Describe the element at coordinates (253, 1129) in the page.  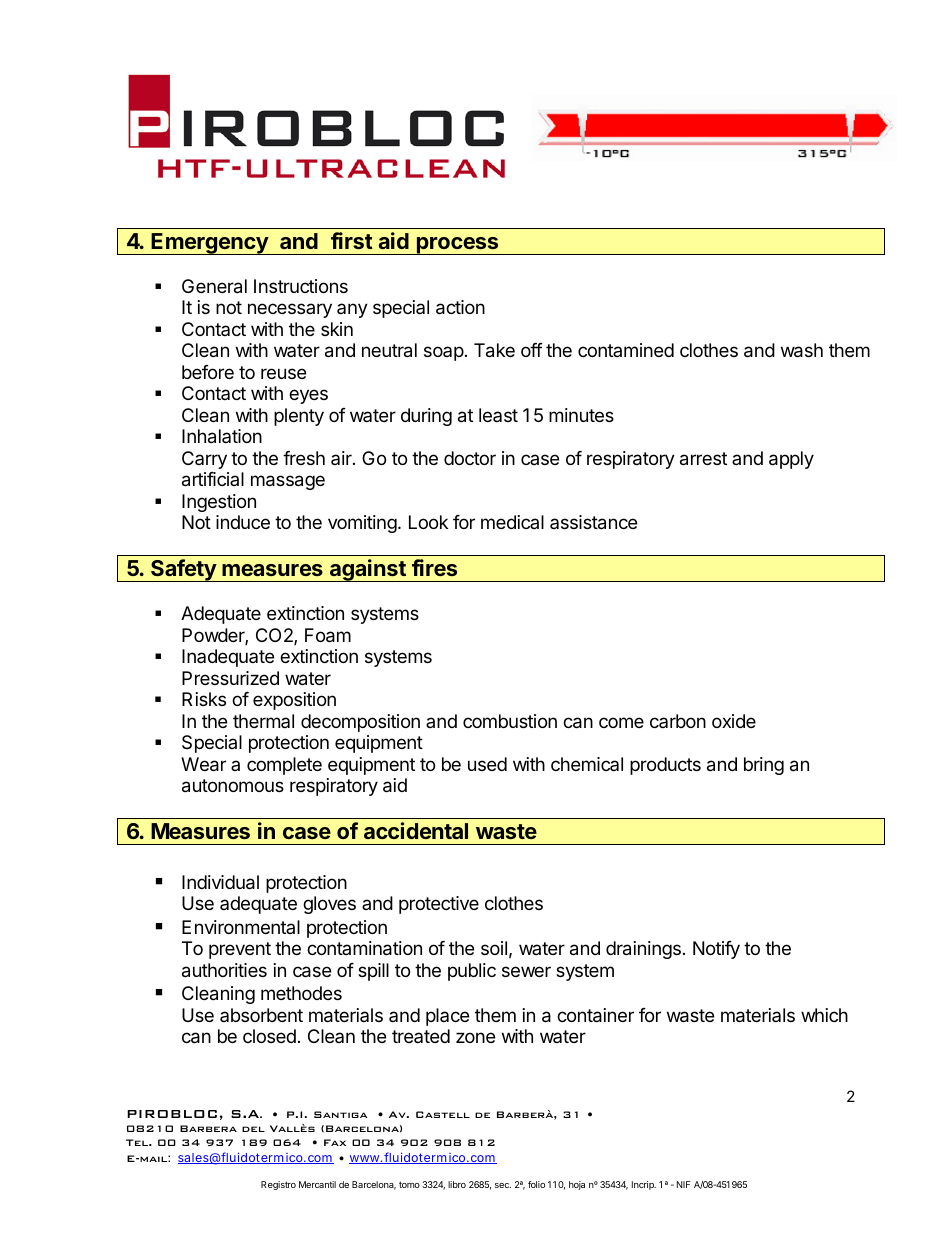
I see `del` at that location.
